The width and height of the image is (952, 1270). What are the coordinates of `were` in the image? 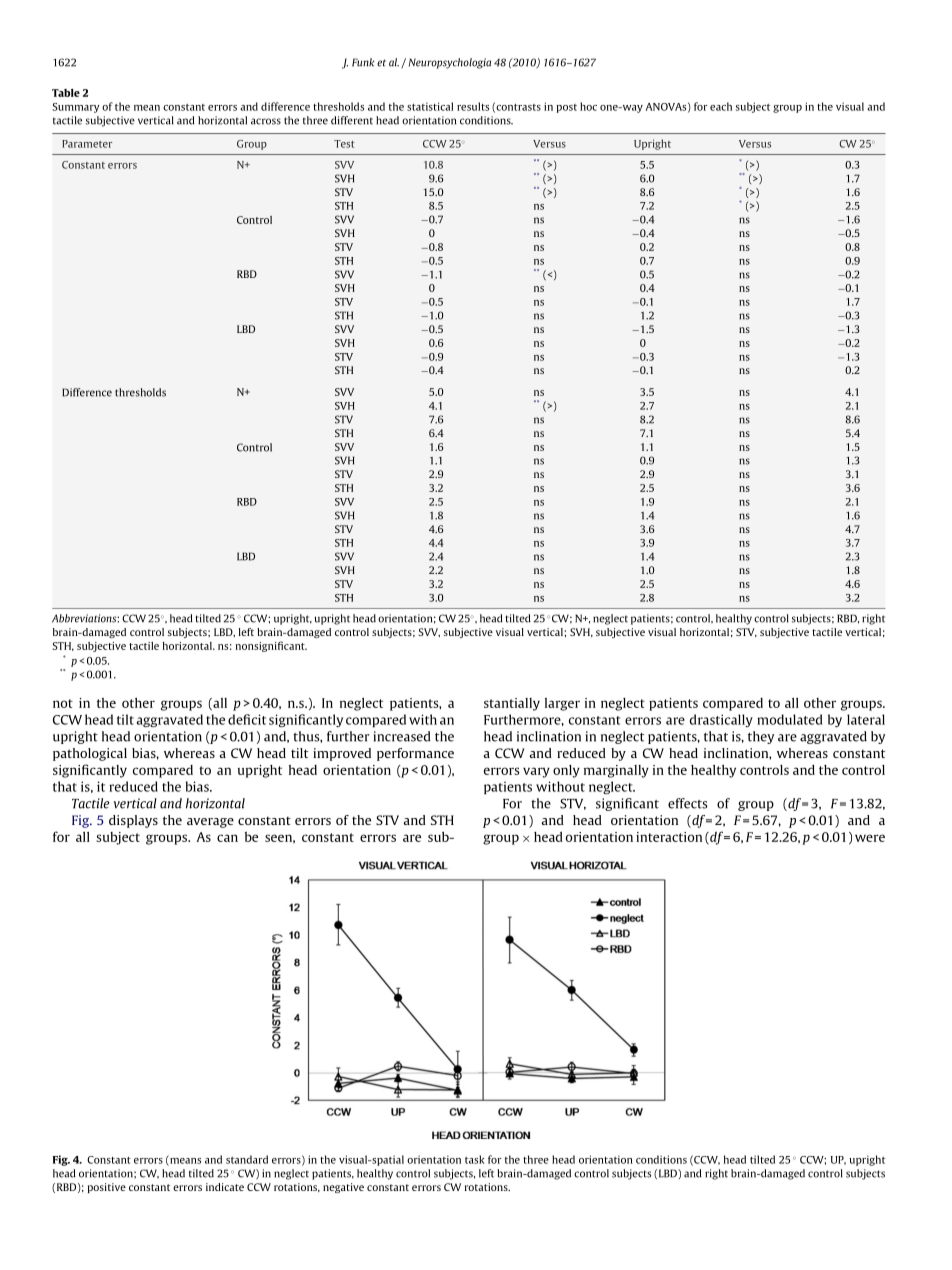 It's located at (870, 838).
